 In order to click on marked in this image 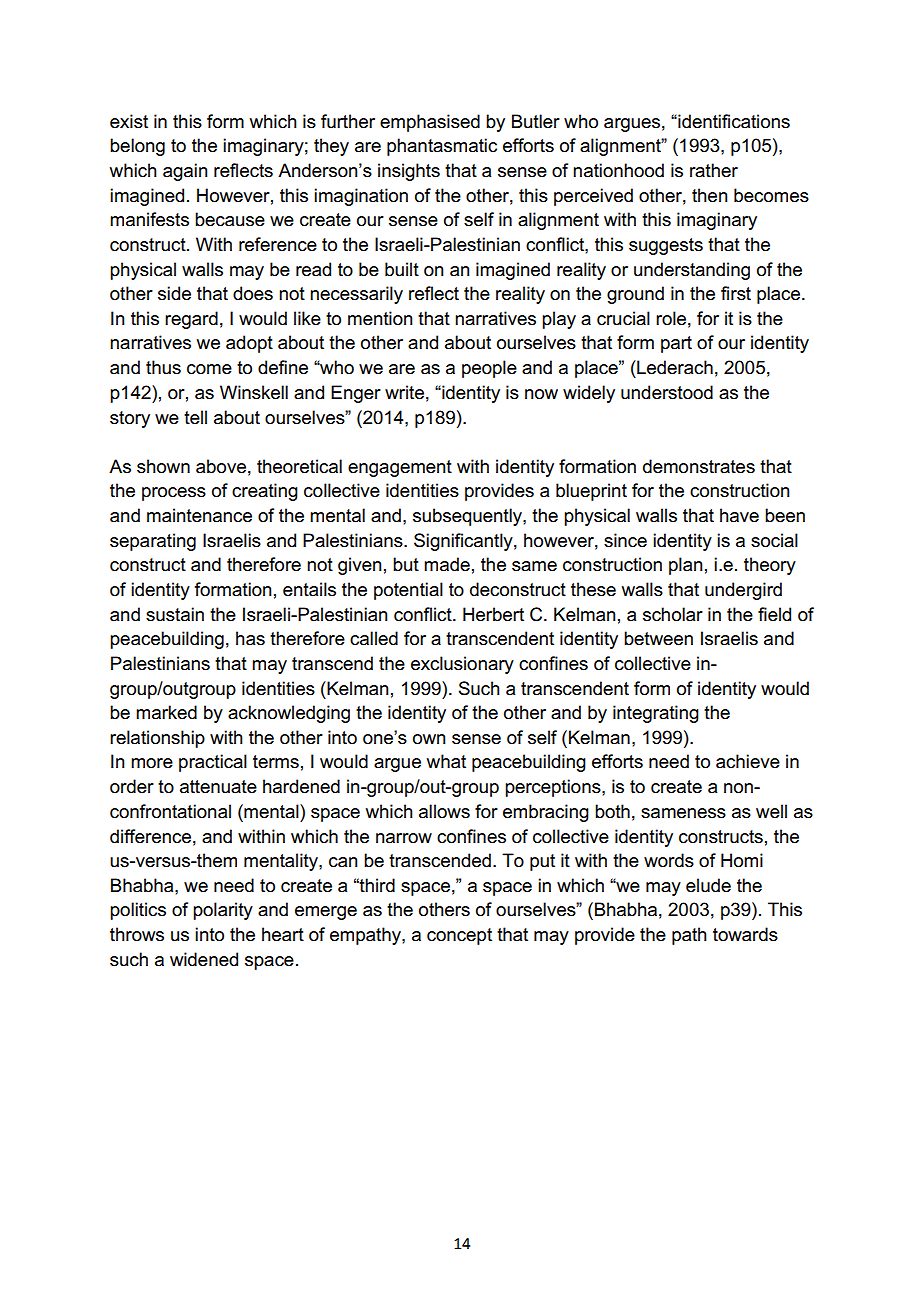, I will do `click(166, 712)`.
